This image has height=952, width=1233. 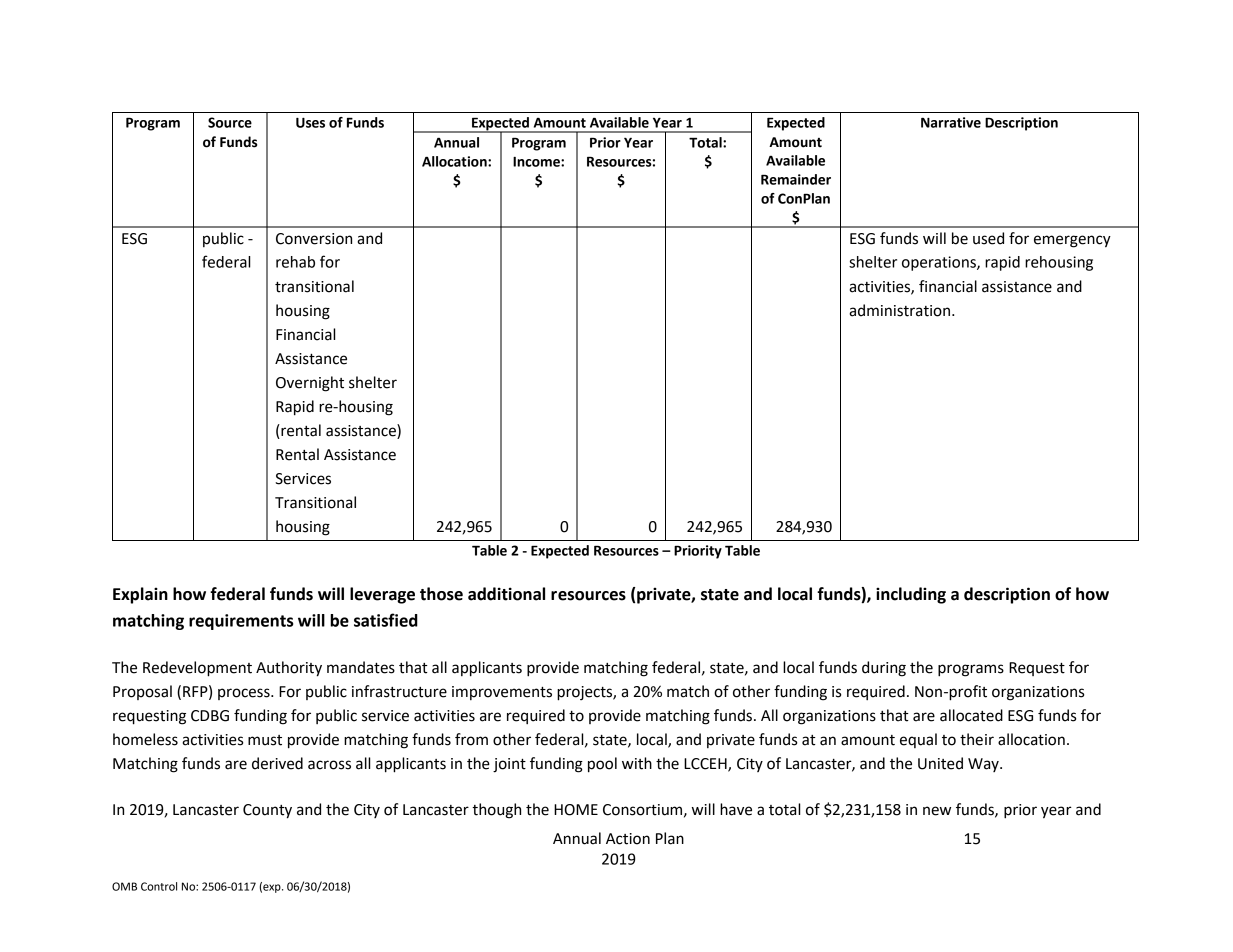 What do you see at coordinates (911, 595) in the image?
I see `including` at bounding box center [911, 595].
